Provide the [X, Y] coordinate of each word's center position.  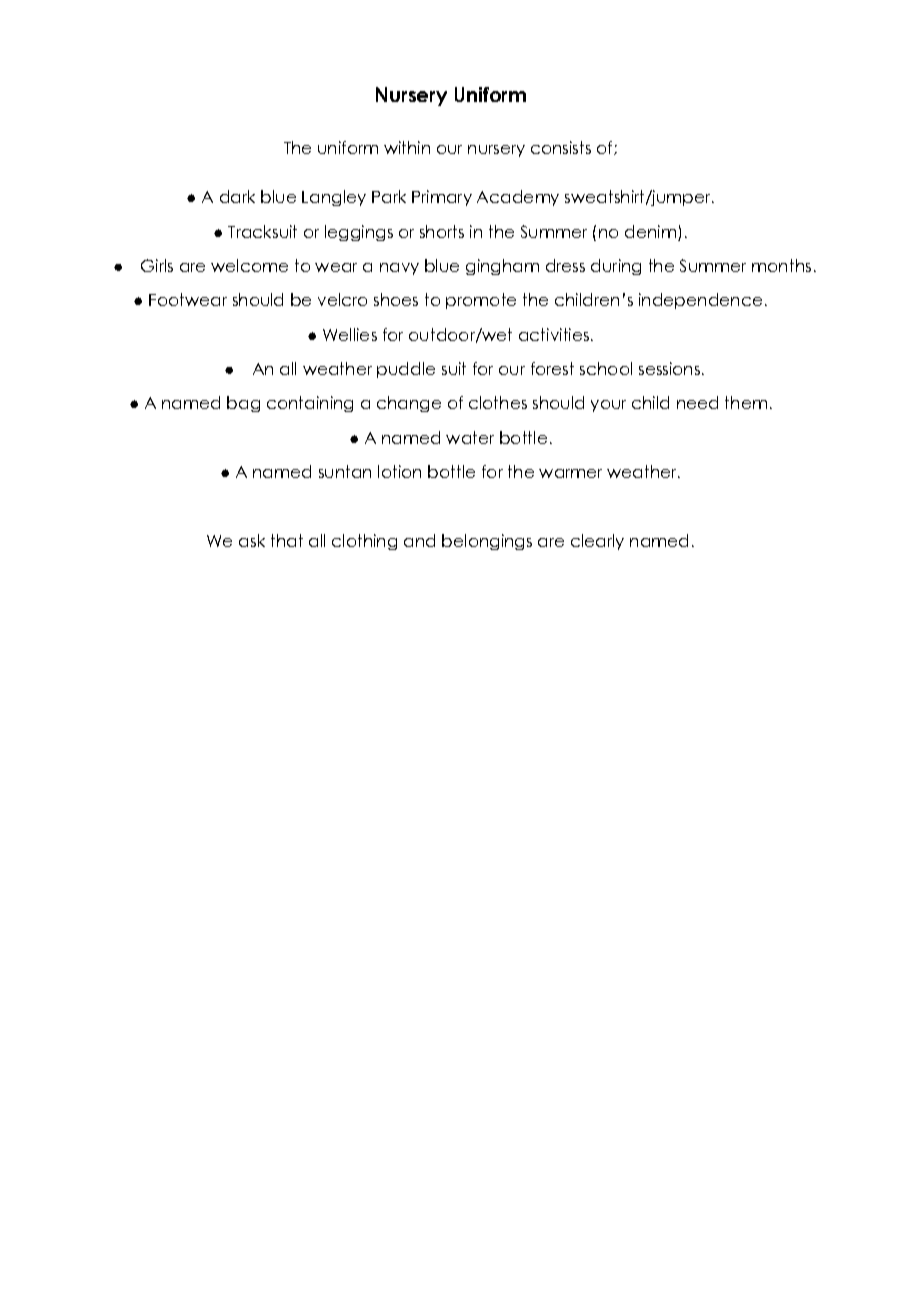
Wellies [350, 334]
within [407, 147]
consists [561, 147]
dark [237, 196]
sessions [669, 368]
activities [554, 334]
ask [252, 540]
